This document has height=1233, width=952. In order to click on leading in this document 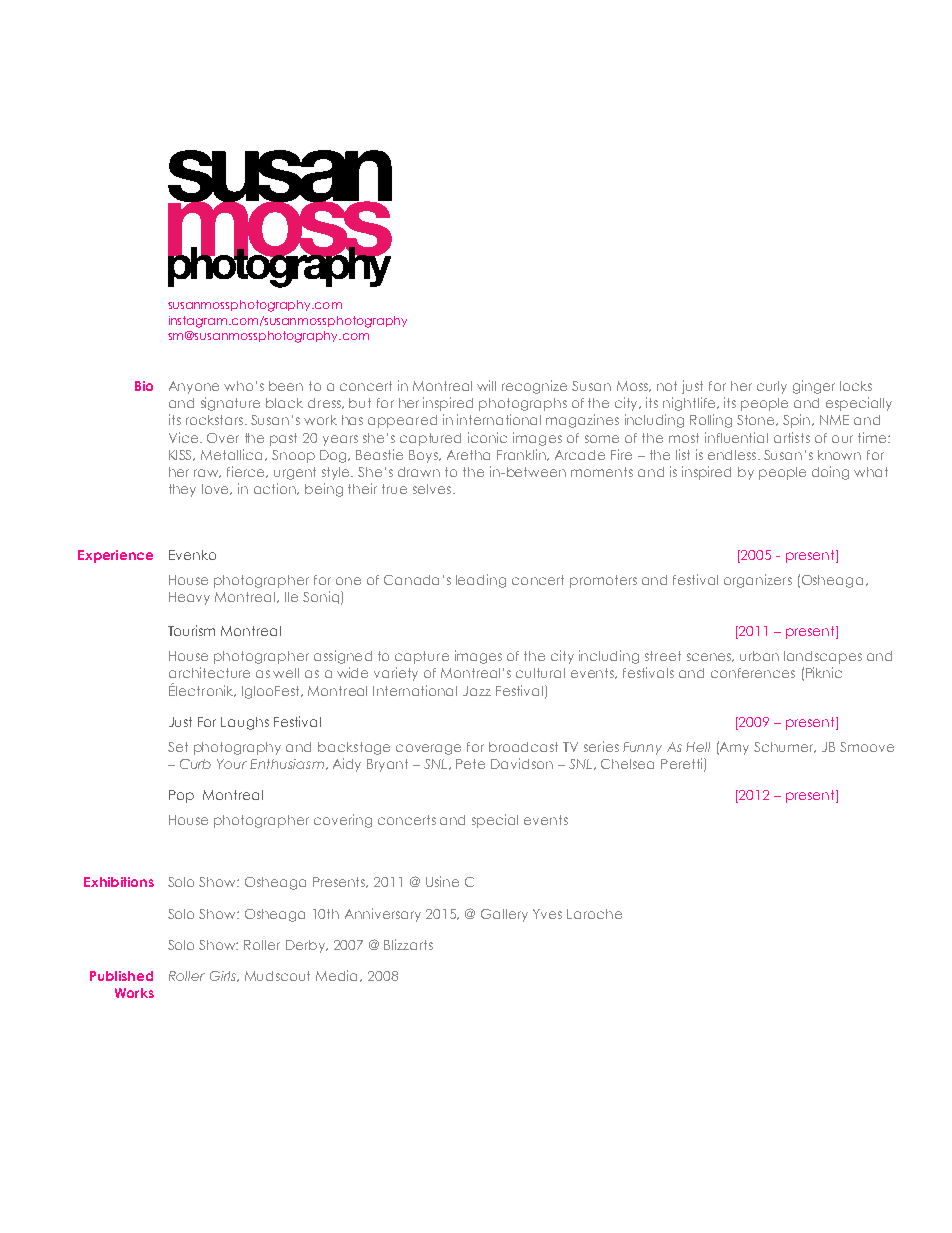, I will do `click(481, 581)`.
